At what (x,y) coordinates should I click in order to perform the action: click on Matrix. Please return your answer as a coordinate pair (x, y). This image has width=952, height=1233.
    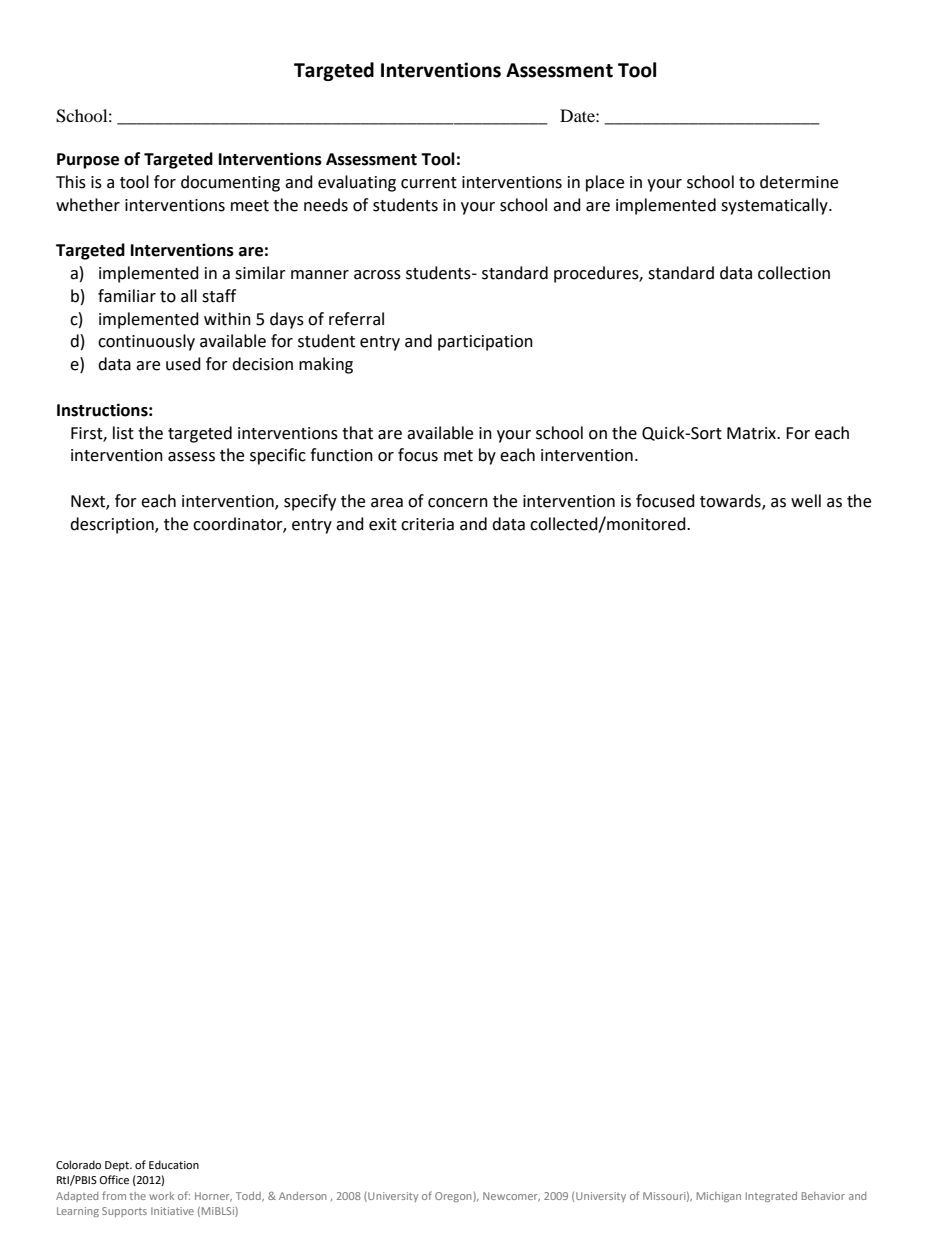
    Looking at the image, I should click on (752, 433).
